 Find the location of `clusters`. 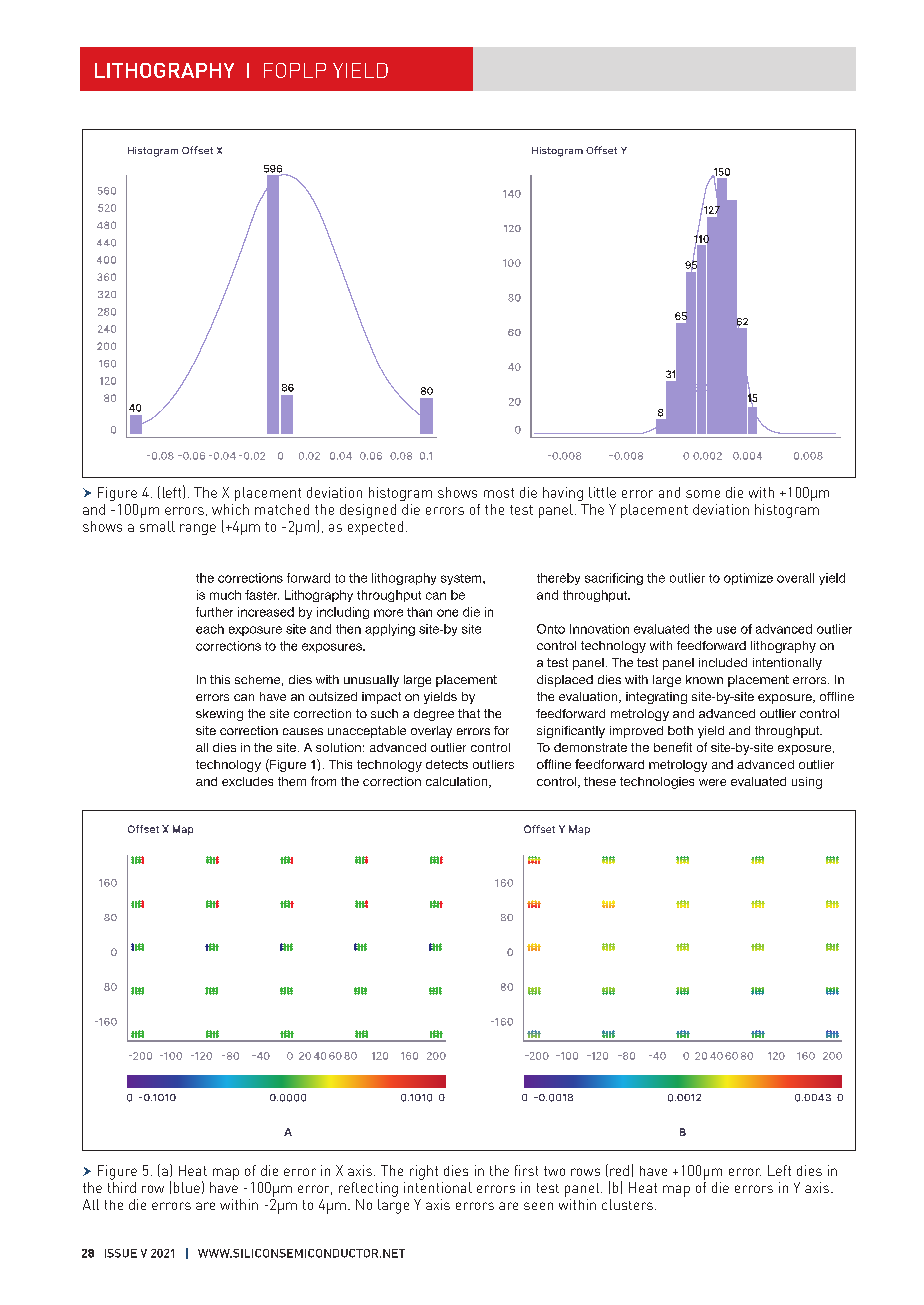

clusters is located at coordinates (627, 1204).
